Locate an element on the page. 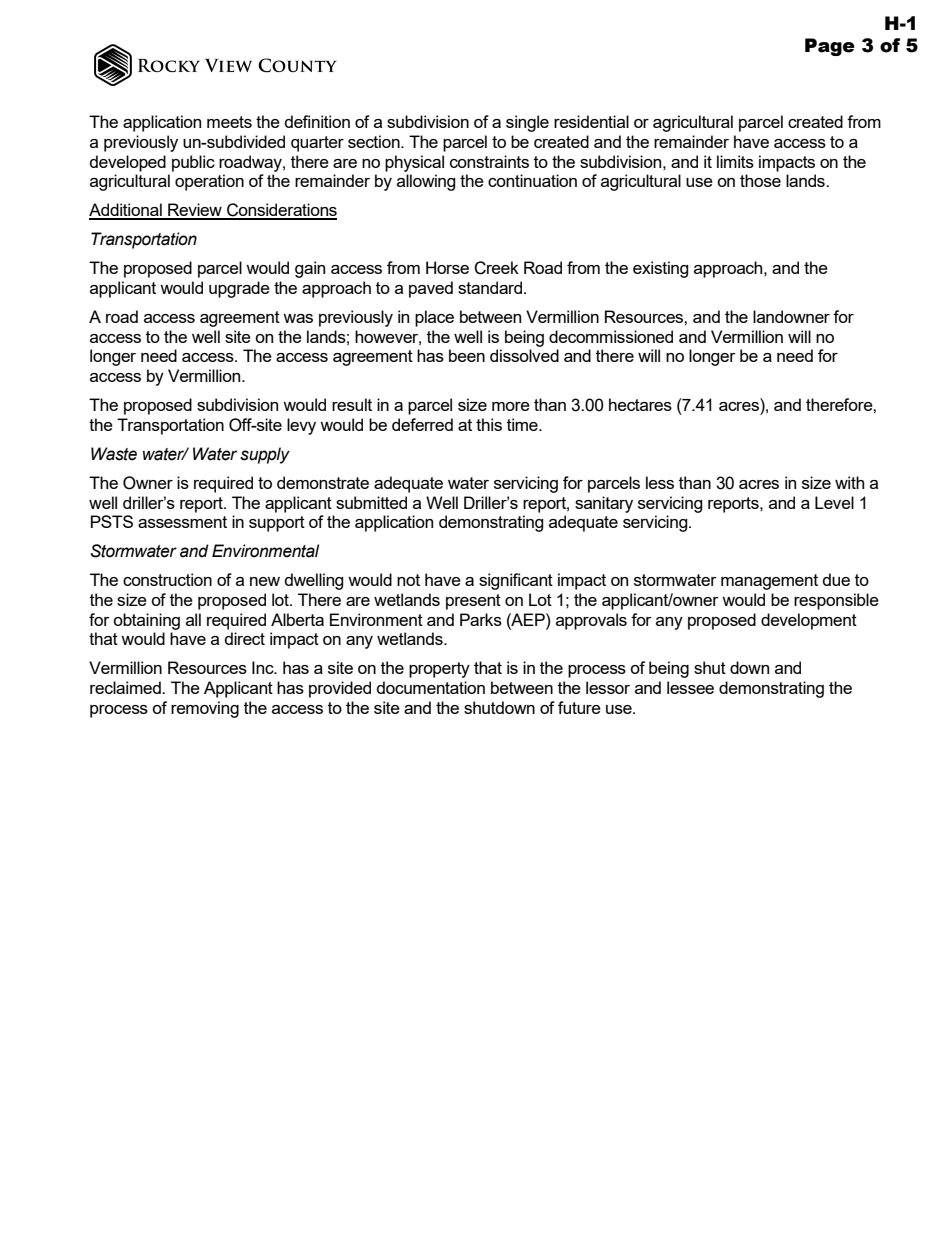 This image has width=952, height=1233. assessment is located at coordinates (182, 522).
